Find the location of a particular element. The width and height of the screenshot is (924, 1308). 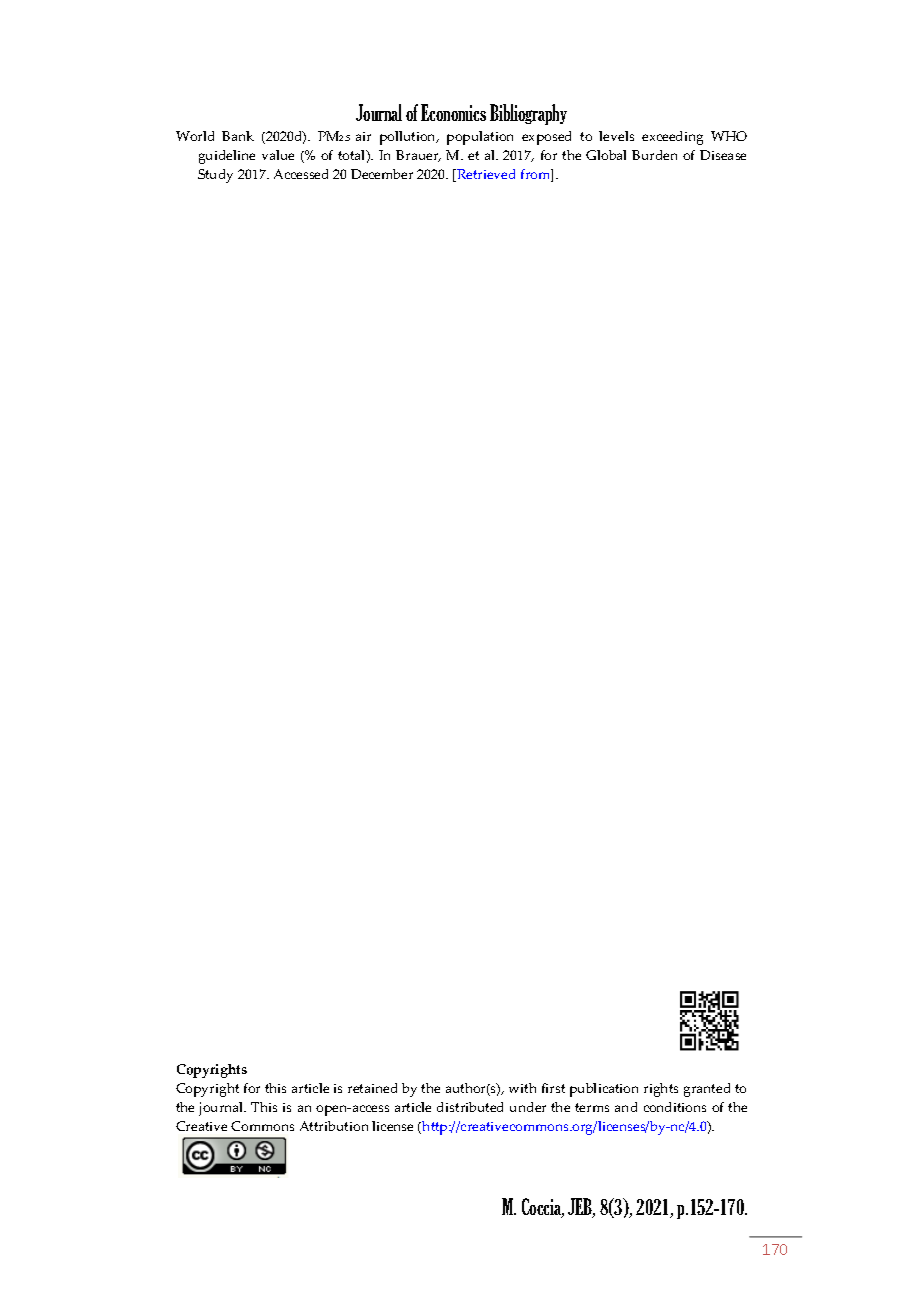

Attribution is located at coordinates (334, 1126).
